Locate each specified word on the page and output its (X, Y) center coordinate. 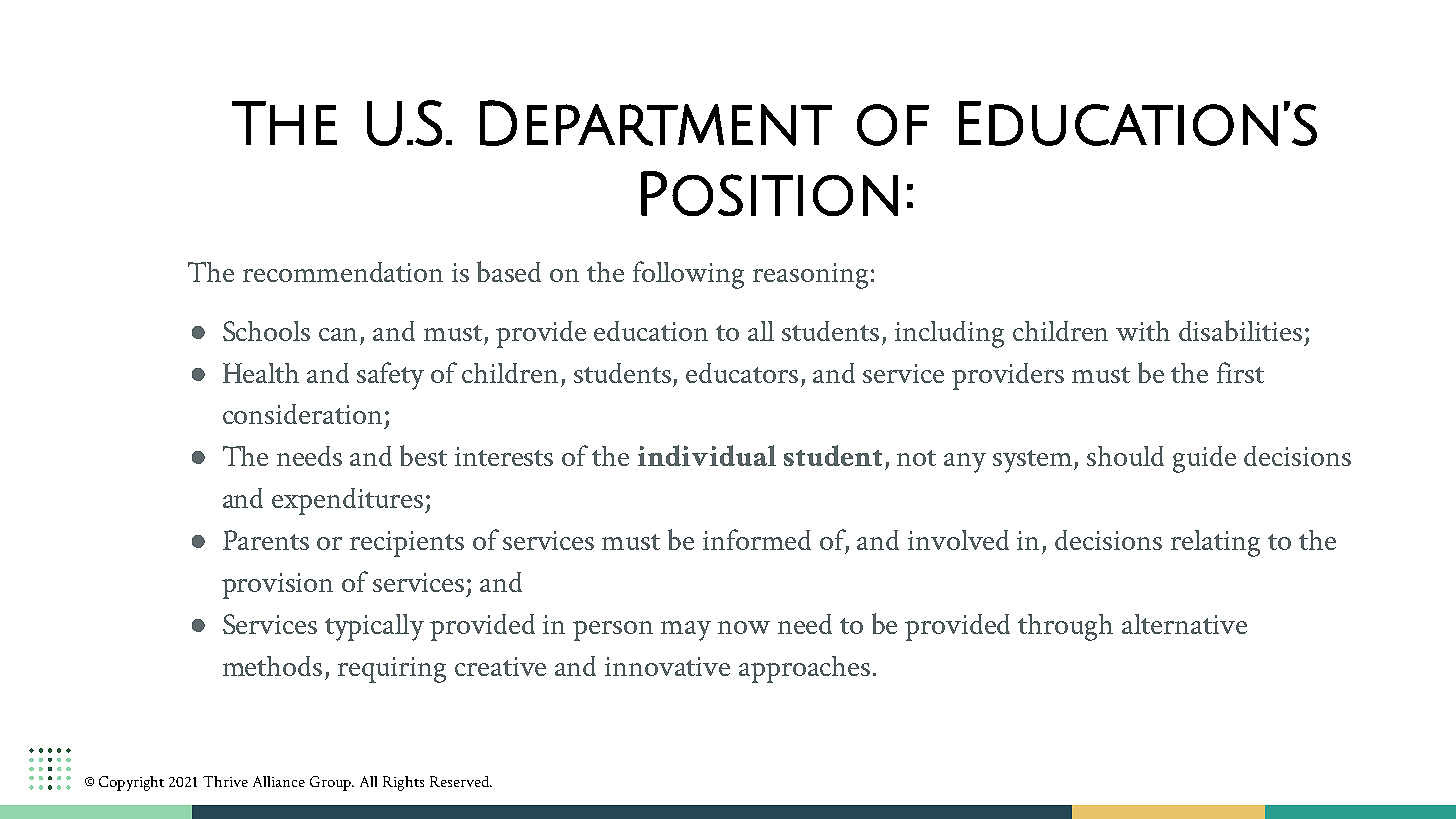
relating (1215, 543)
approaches (804, 669)
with (1143, 331)
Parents (266, 540)
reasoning (810, 276)
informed (757, 539)
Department (656, 123)
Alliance (279, 781)
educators (742, 373)
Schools (266, 331)
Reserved (460, 781)
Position (769, 193)
